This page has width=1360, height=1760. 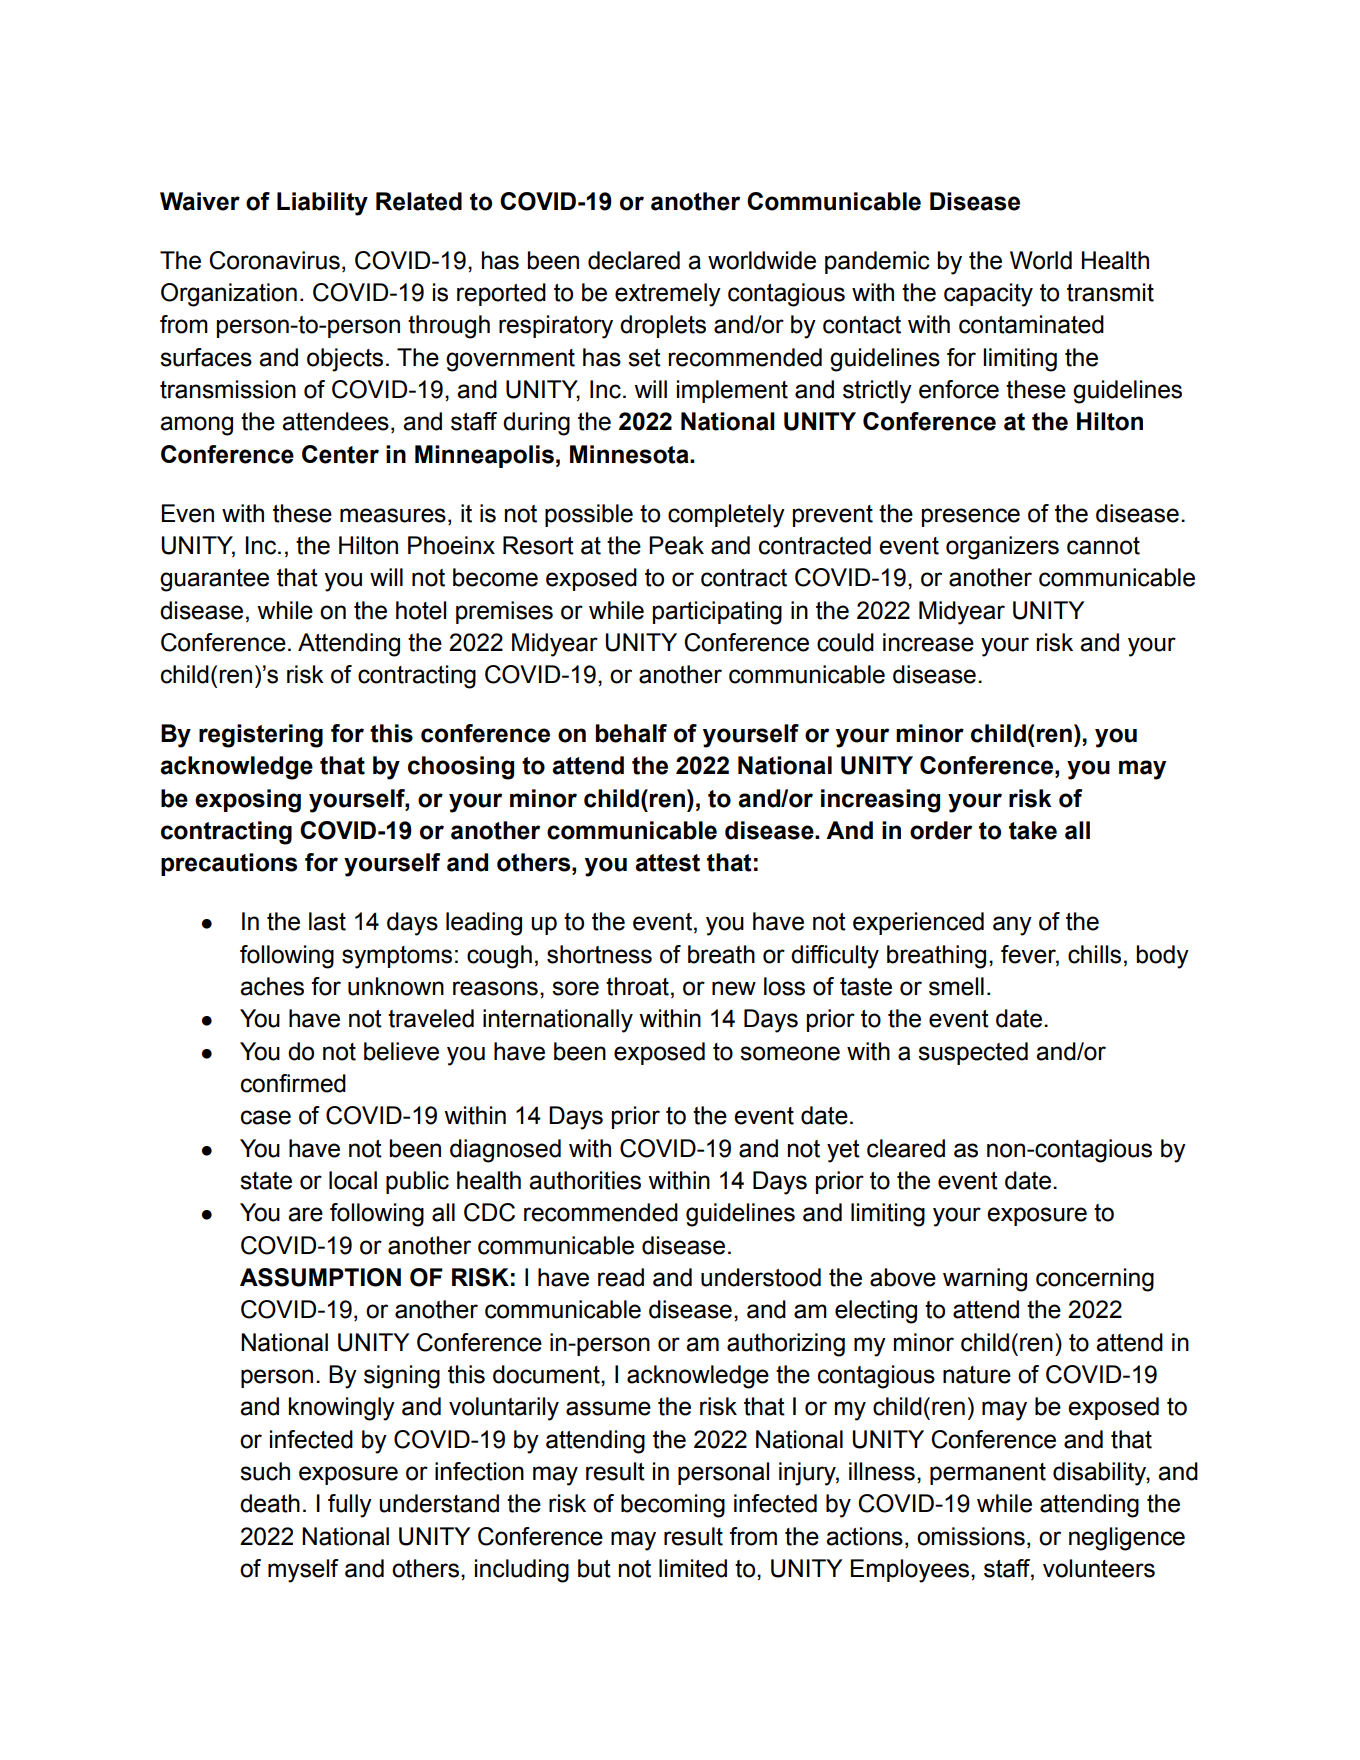 I want to click on increase, so click(x=928, y=642).
